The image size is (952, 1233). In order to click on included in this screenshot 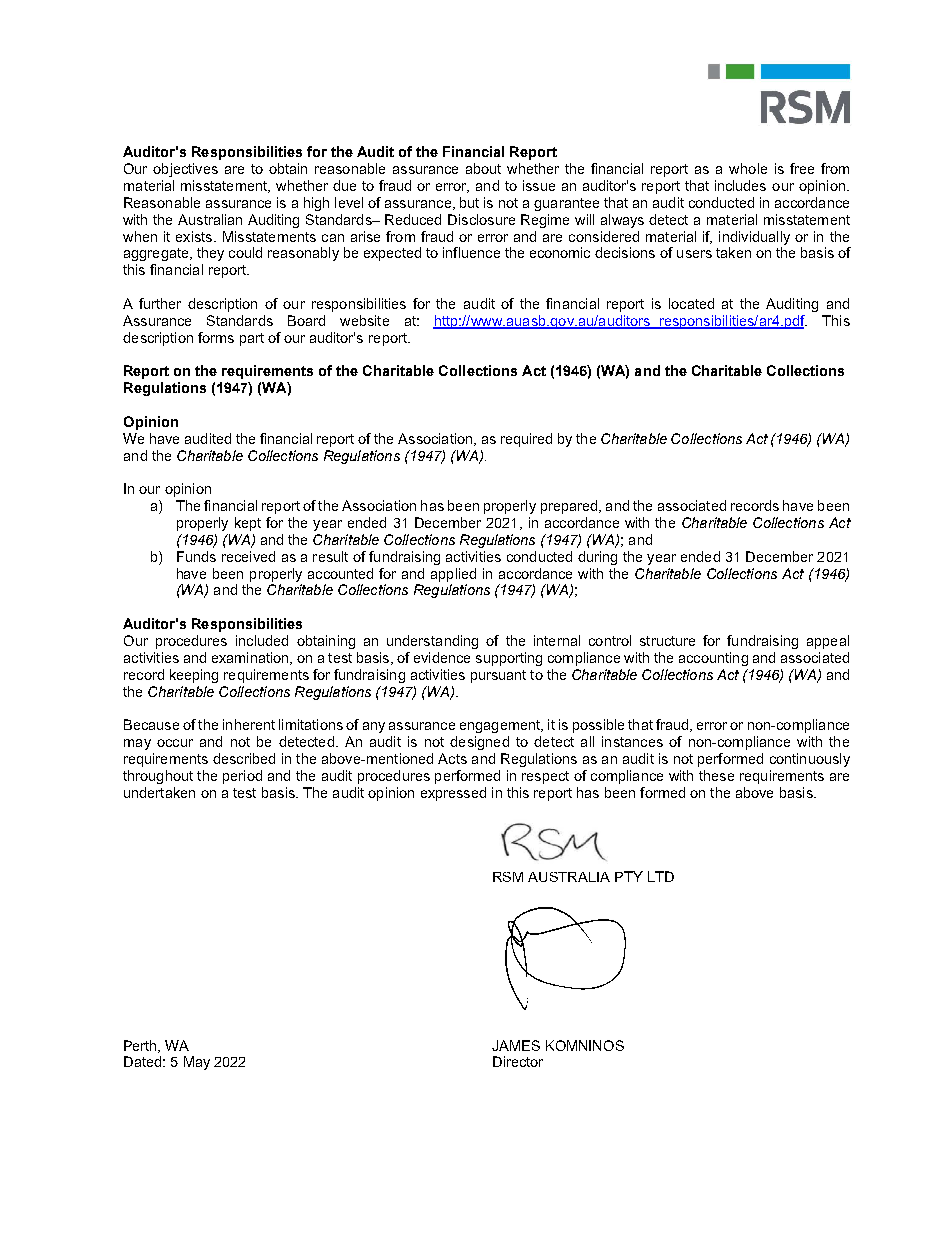, I will do `click(262, 640)`.
